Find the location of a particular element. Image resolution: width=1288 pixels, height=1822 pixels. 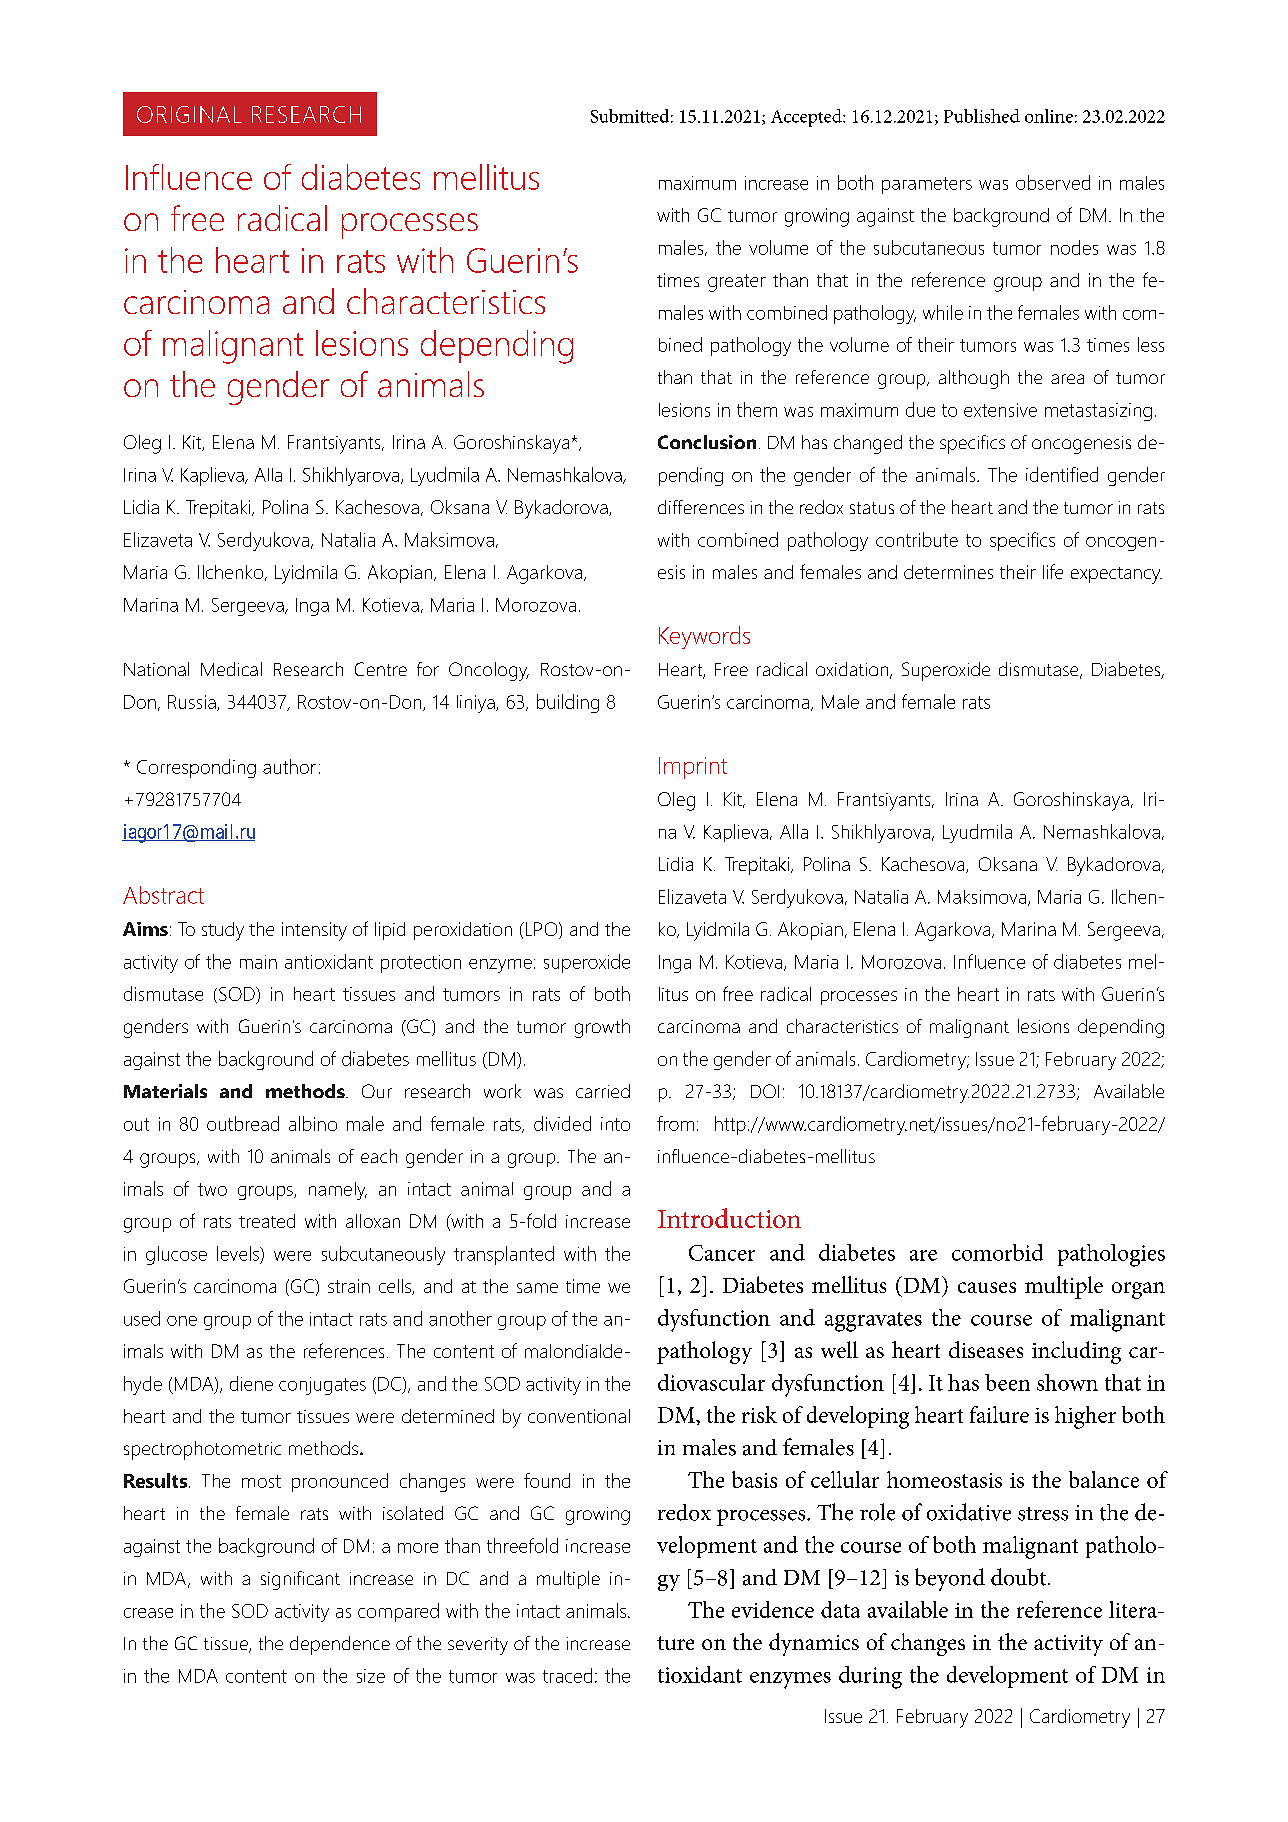

DOI is located at coordinates (765, 1091).
